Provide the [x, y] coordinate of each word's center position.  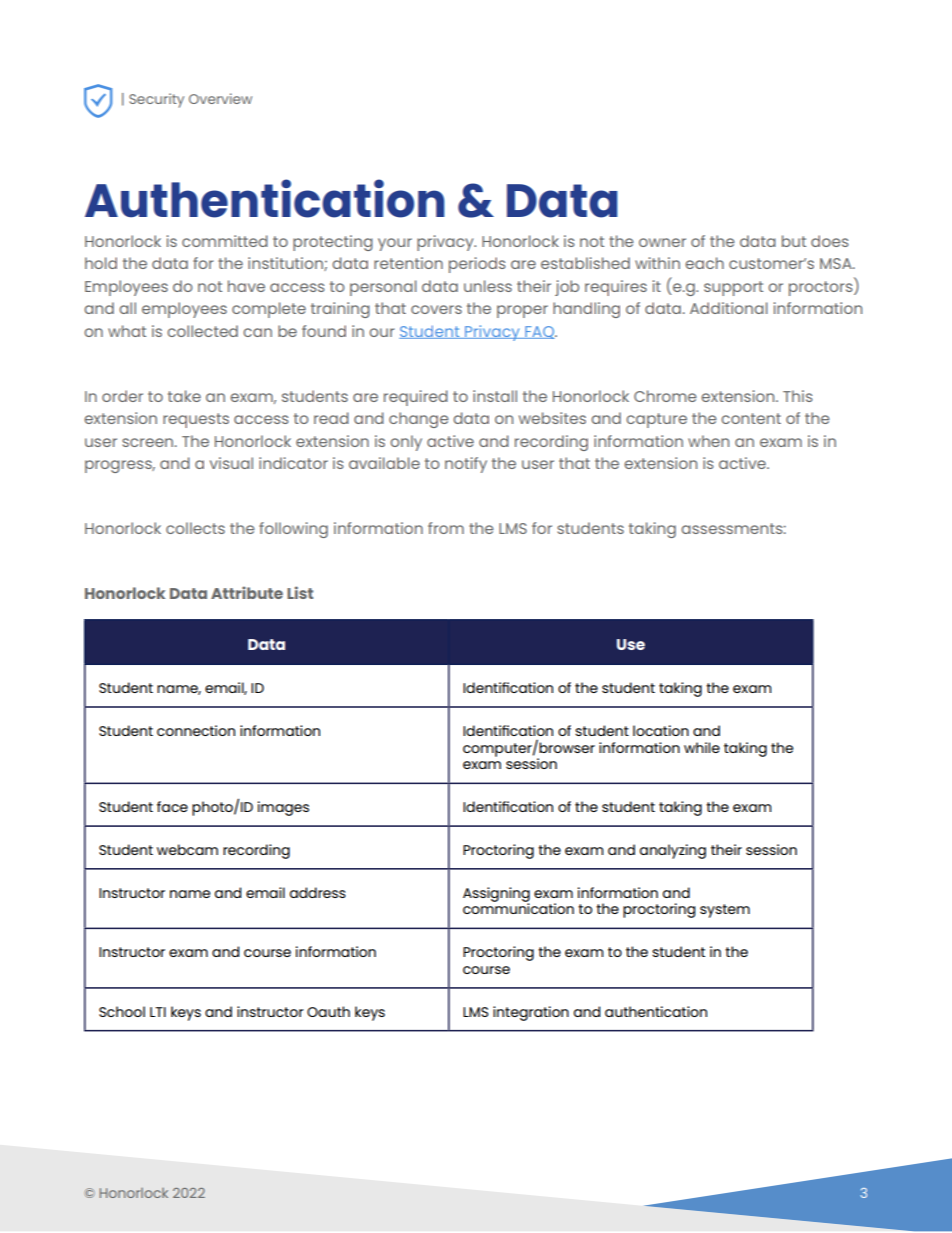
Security [156, 100]
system [725, 911]
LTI [158, 1012]
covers [436, 309]
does [830, 241]
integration [531, 1013]
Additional [729, 308]
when [708, 441]
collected [202, 331]
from [446, 528]
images [283, 808]
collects [195, 528]
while [702, 747]
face [172, 806]
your [395, 244]
